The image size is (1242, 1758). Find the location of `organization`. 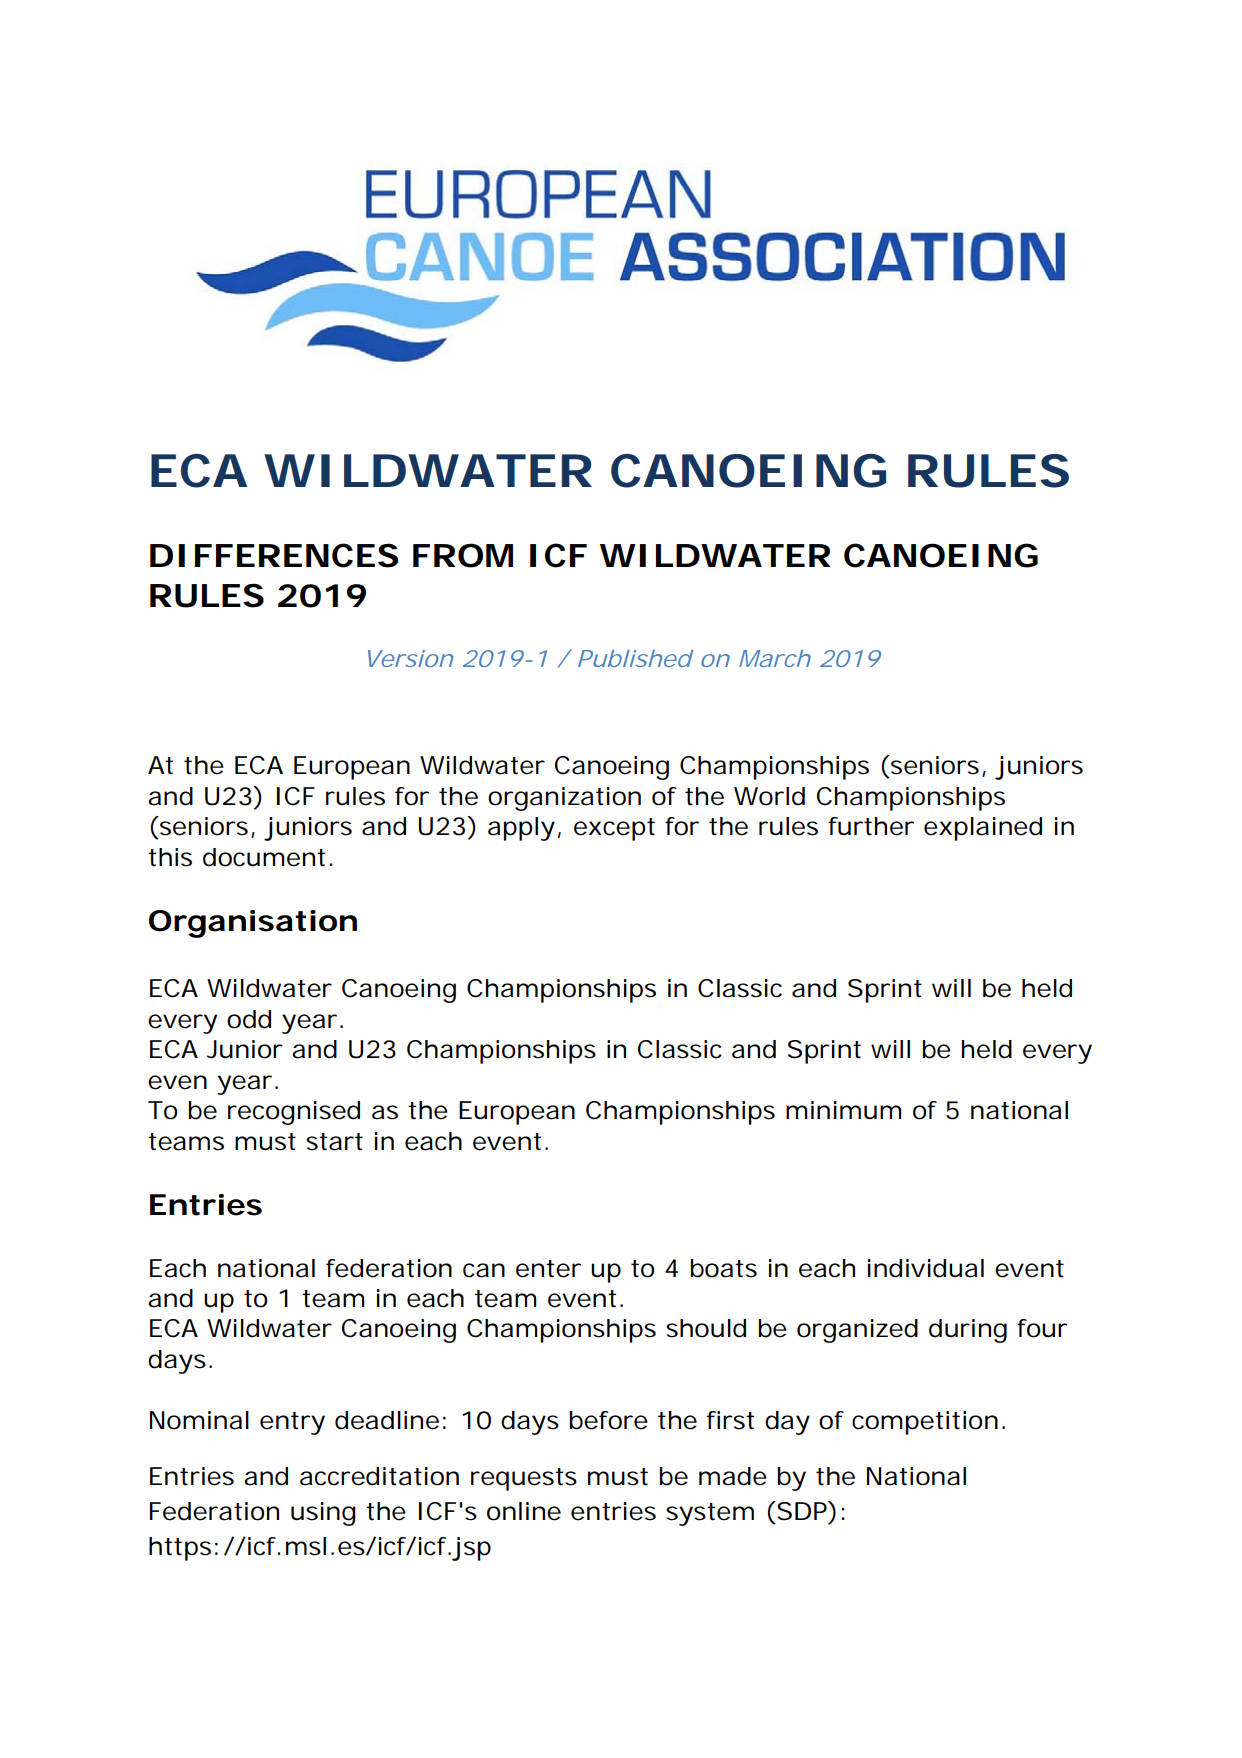

organization is located at coordinates (564, 799).
